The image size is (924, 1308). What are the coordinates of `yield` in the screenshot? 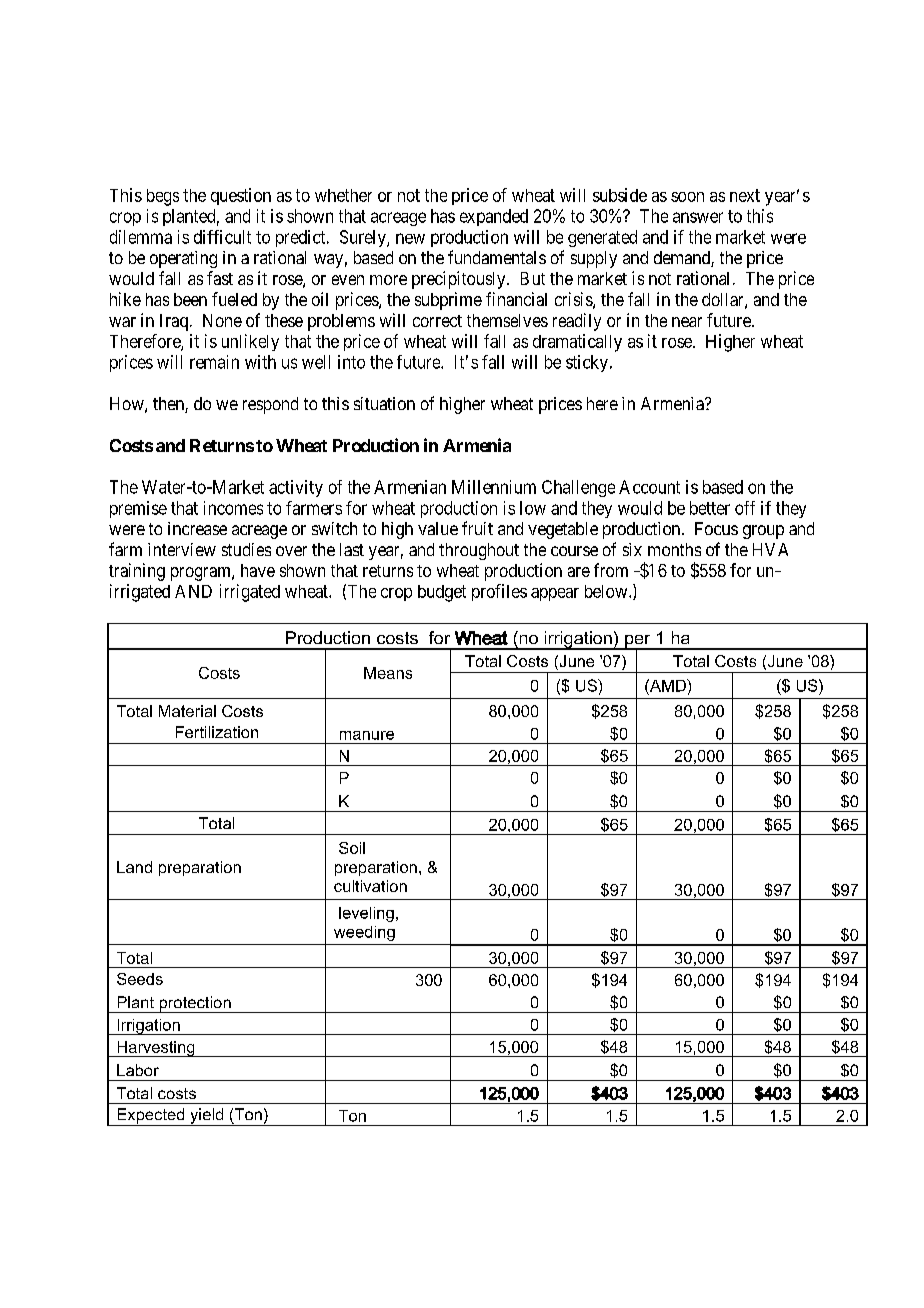 It's located at (207, 1117).
